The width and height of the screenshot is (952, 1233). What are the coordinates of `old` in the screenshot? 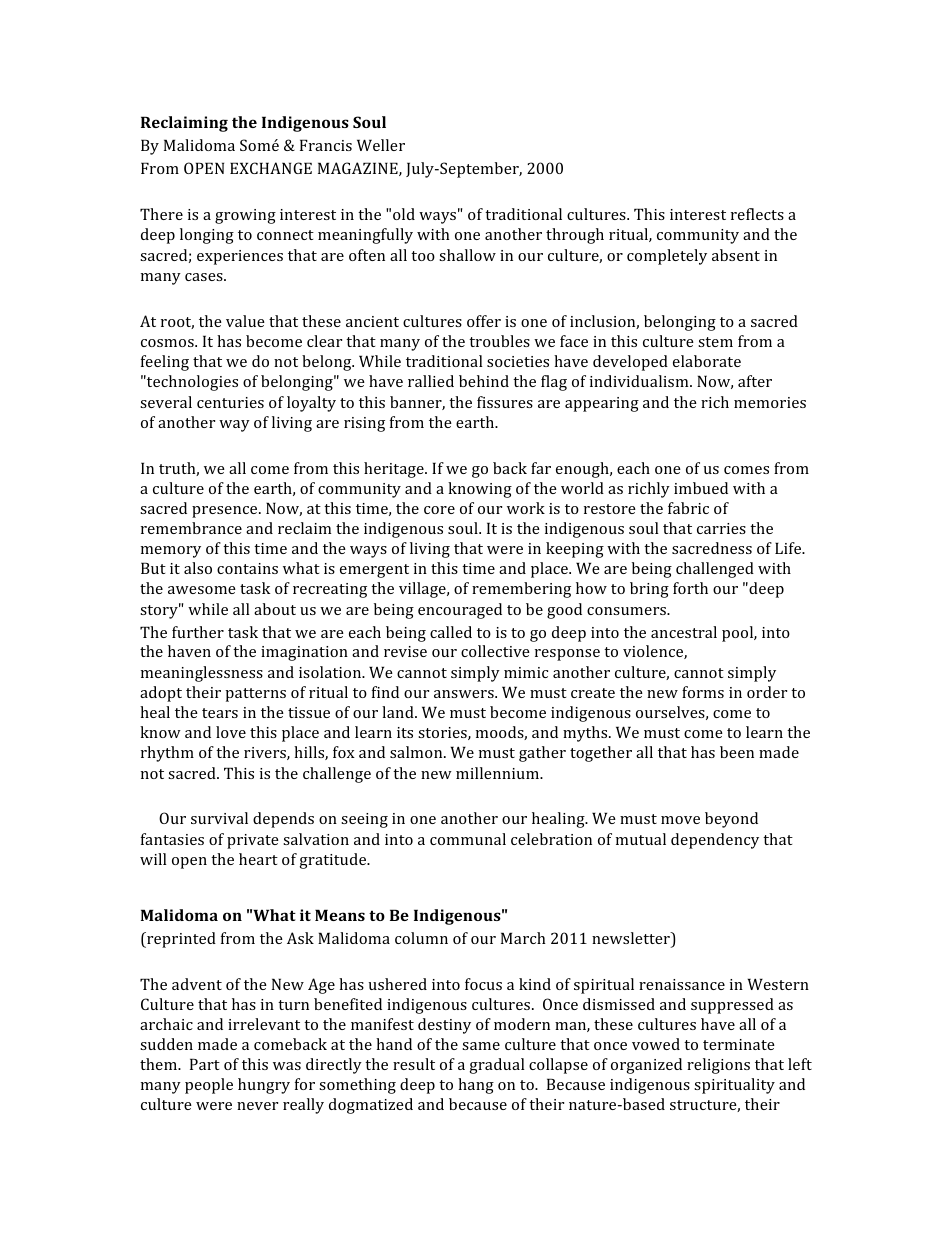 It's located at (404, 214).
